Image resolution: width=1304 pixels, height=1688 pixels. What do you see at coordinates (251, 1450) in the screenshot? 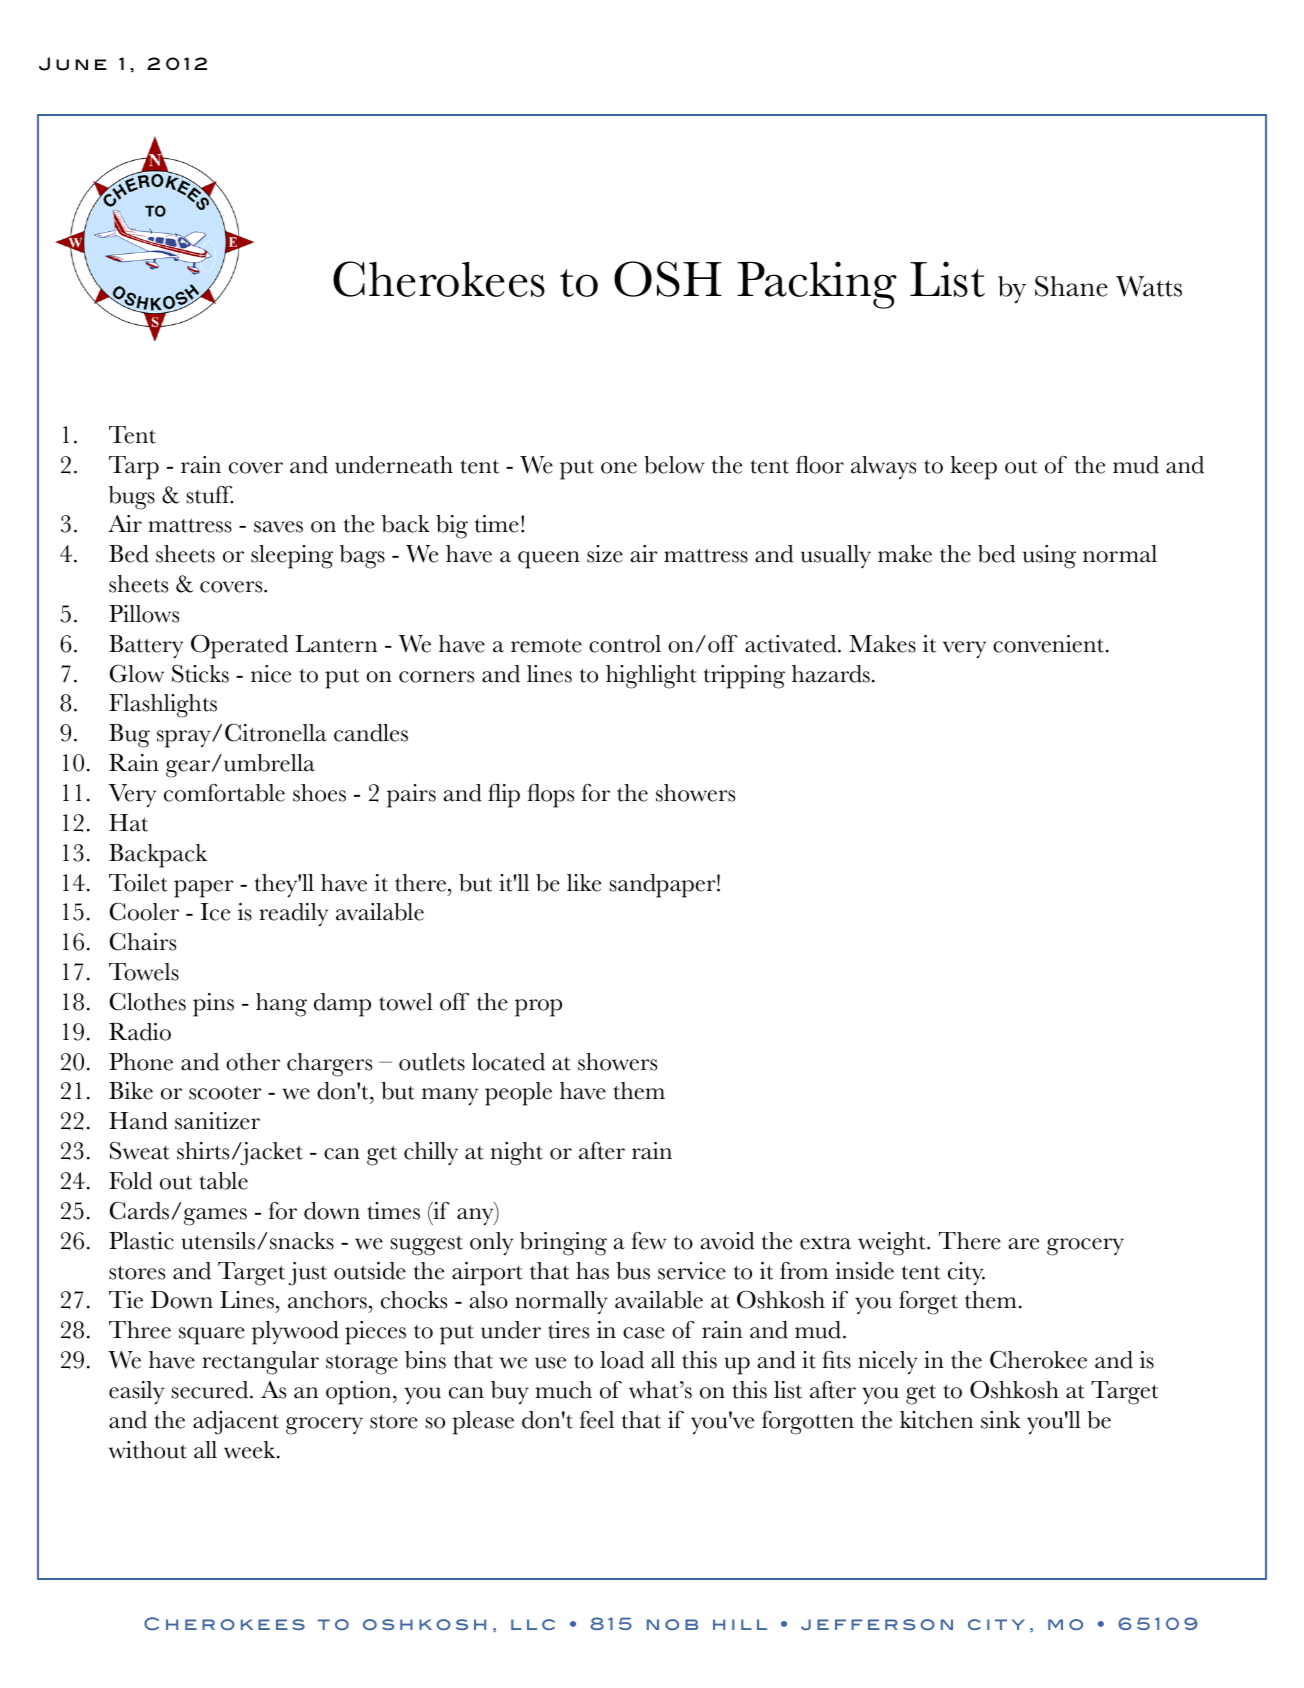
I see `week` at bounding box center [251, 1450].
